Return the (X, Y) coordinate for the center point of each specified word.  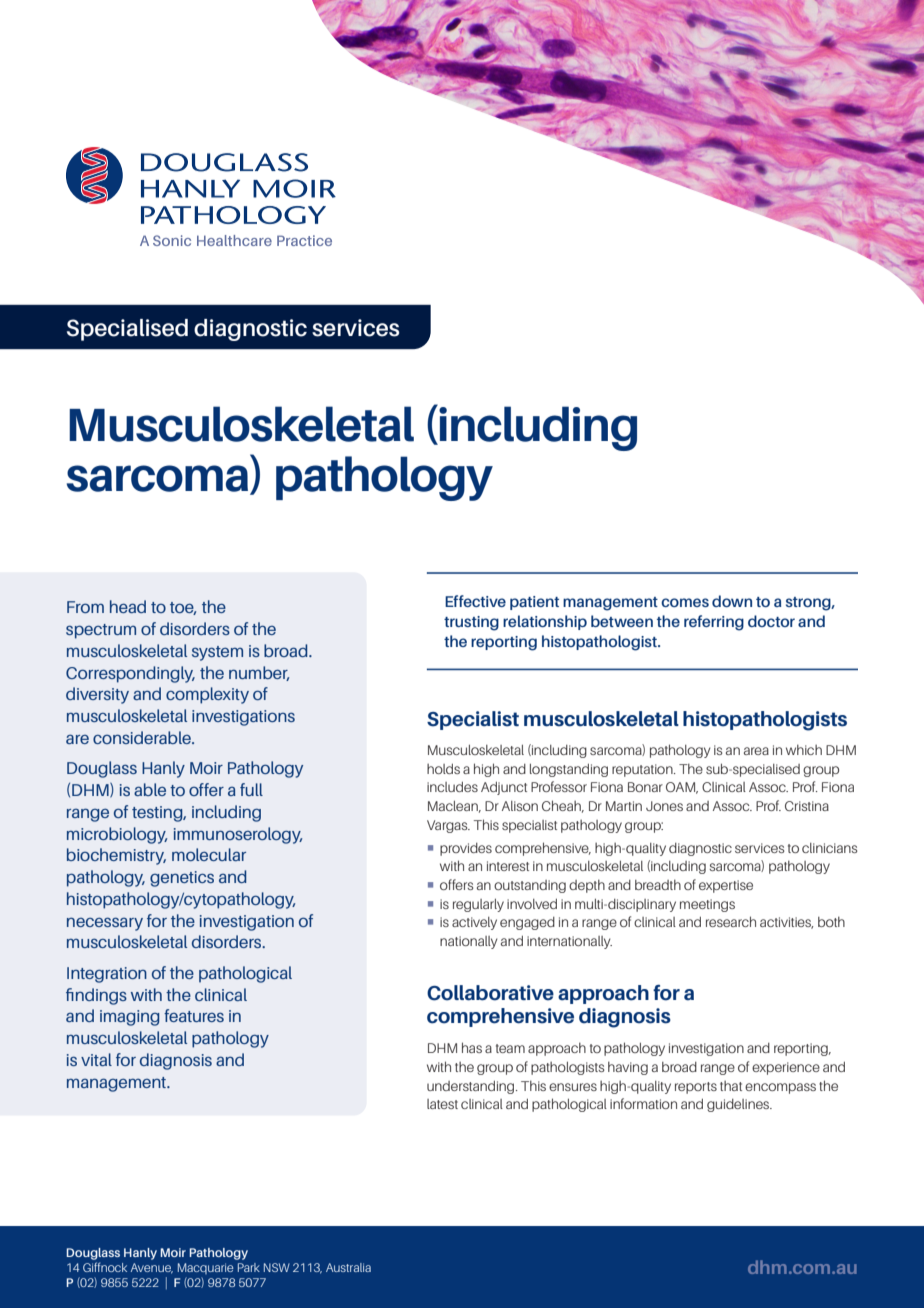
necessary (105, 924)
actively (474, 923)
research (731, 921)
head (128, 606)
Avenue (152, 1268)
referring (714, 623)
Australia (348, 1267)
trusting (471, 623)
